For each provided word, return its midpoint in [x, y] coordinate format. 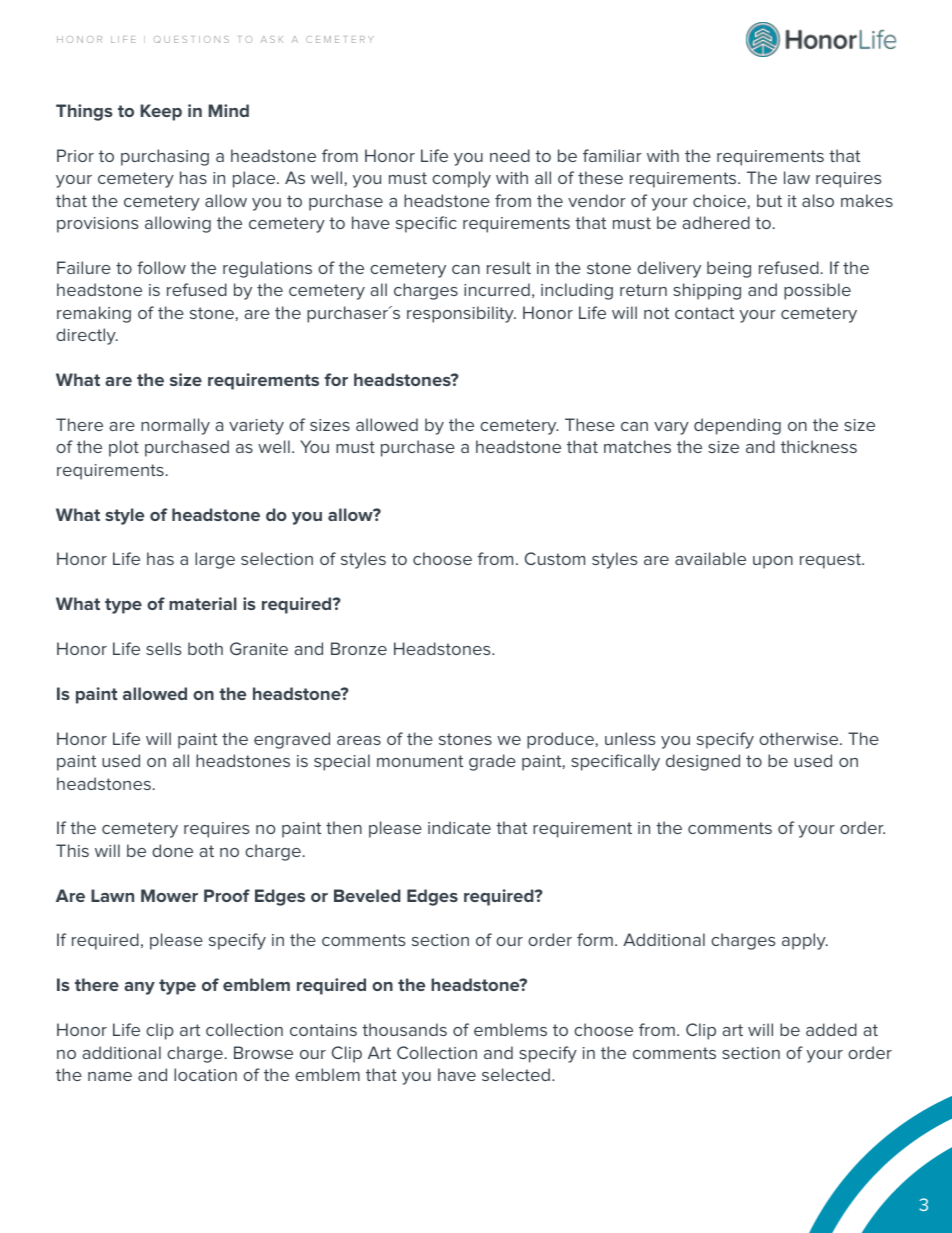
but [769, 200]
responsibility [461, 314]
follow [161, 267]
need [510, 155]
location [205, 1074]
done [172, 850]
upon [773, 562]
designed [703, 762]
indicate [459, 827]
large [215, 560]
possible [817, 291]
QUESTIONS [191, 39]
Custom [555, 558]
